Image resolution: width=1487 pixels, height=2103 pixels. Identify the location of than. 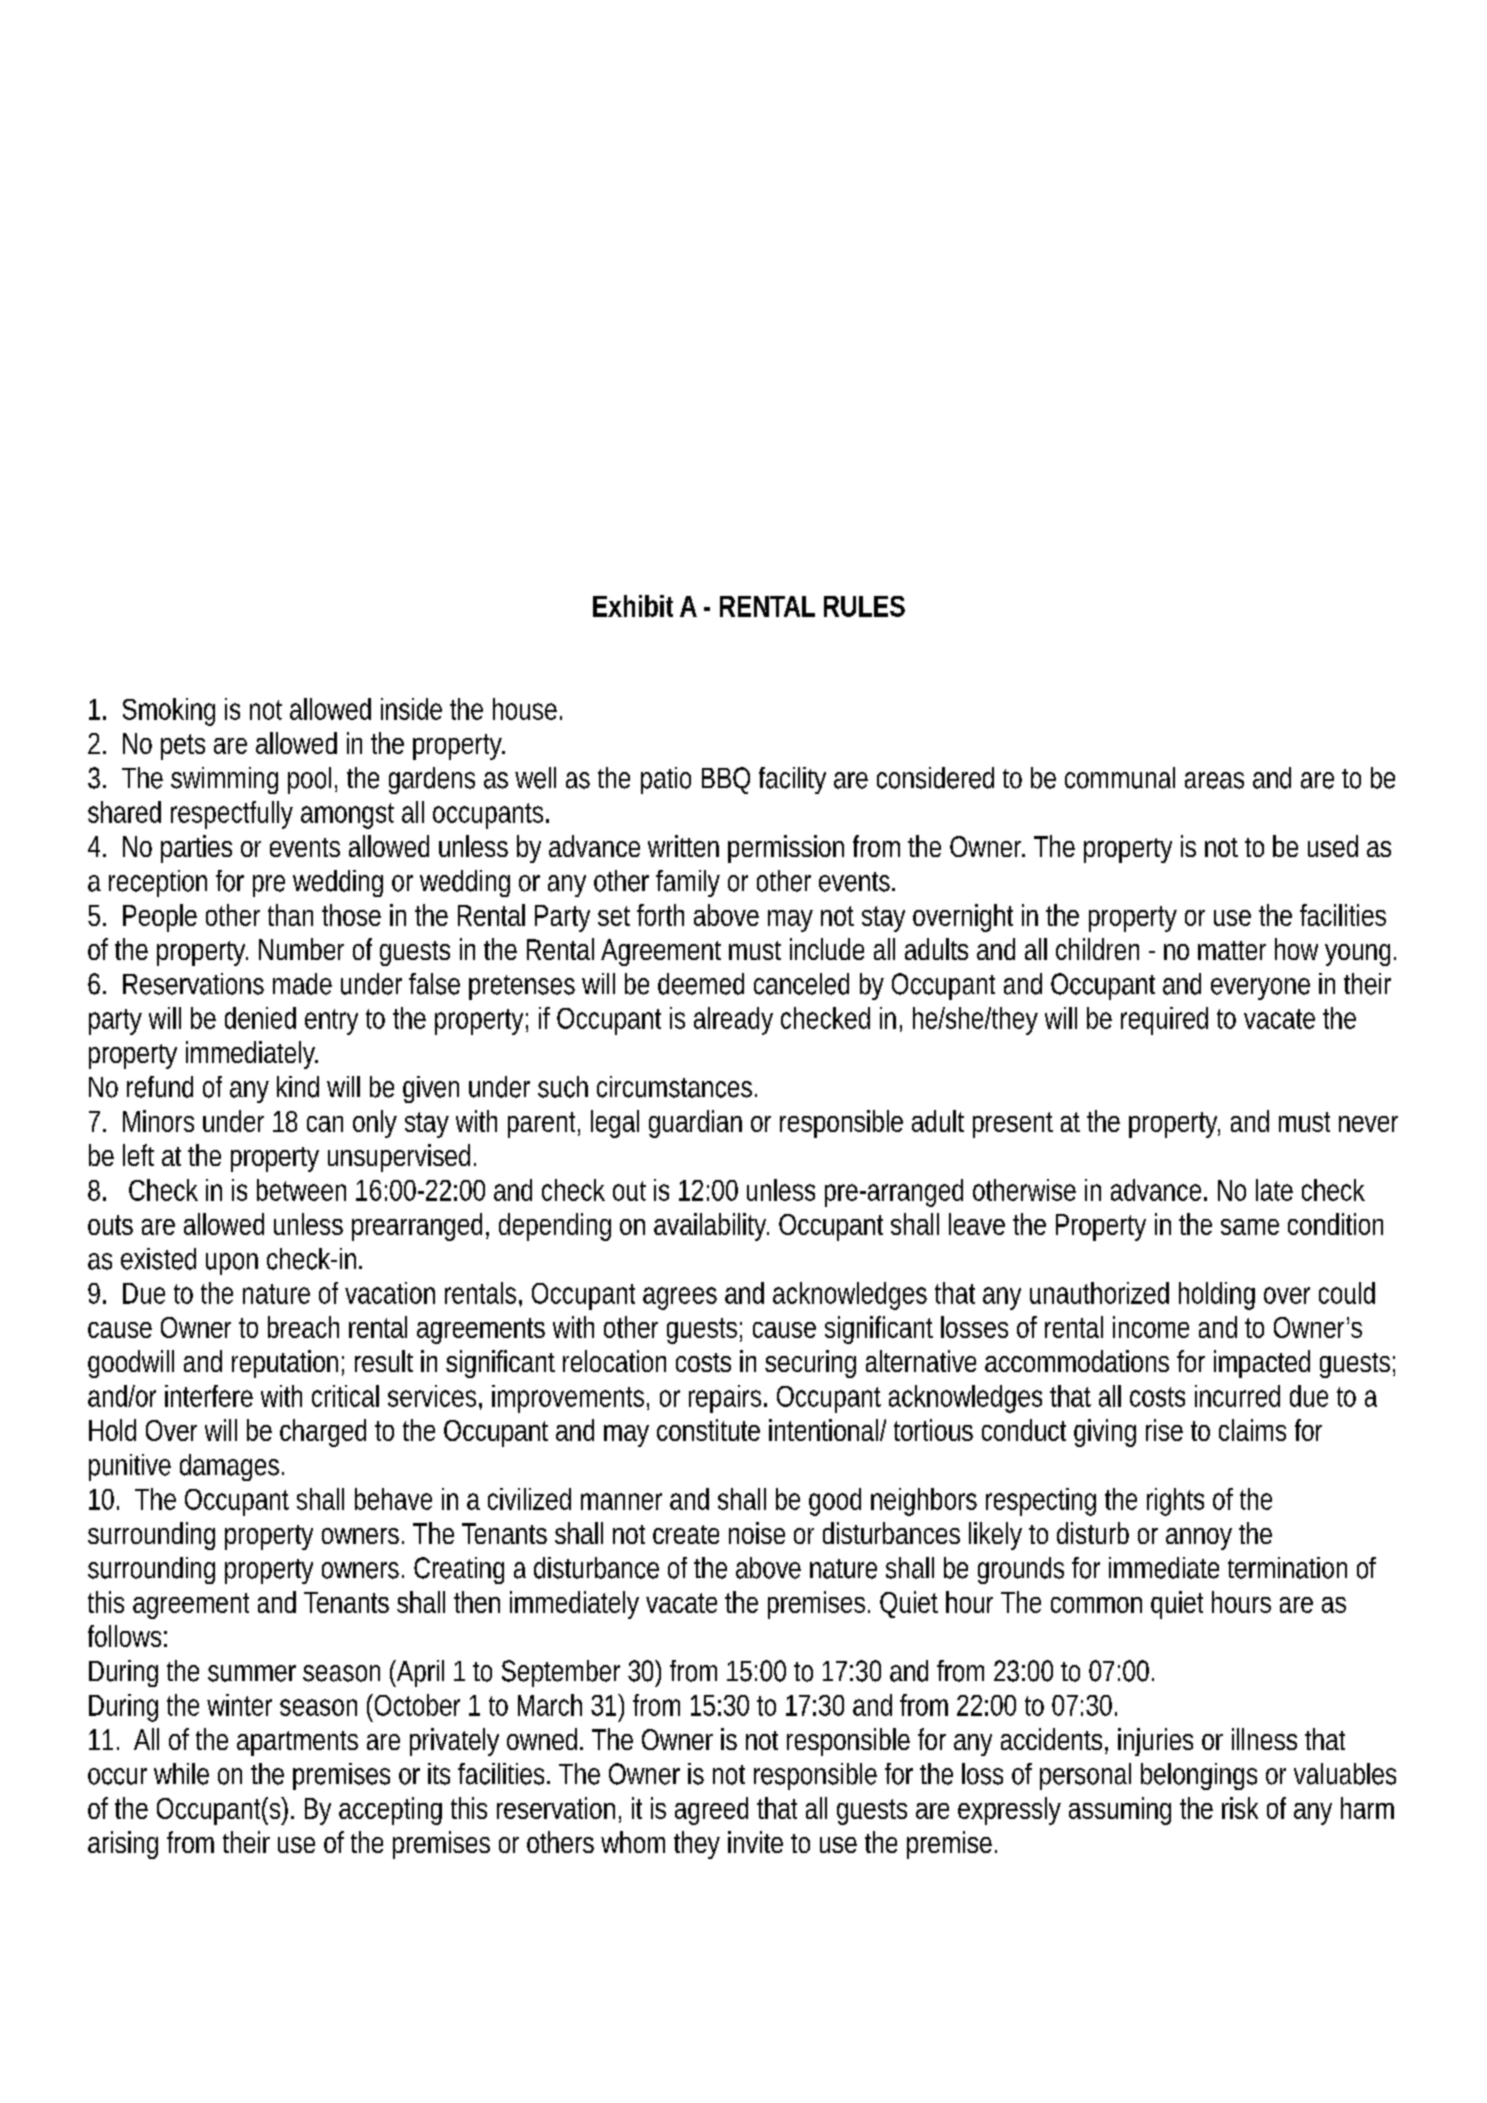
(290, 915).
